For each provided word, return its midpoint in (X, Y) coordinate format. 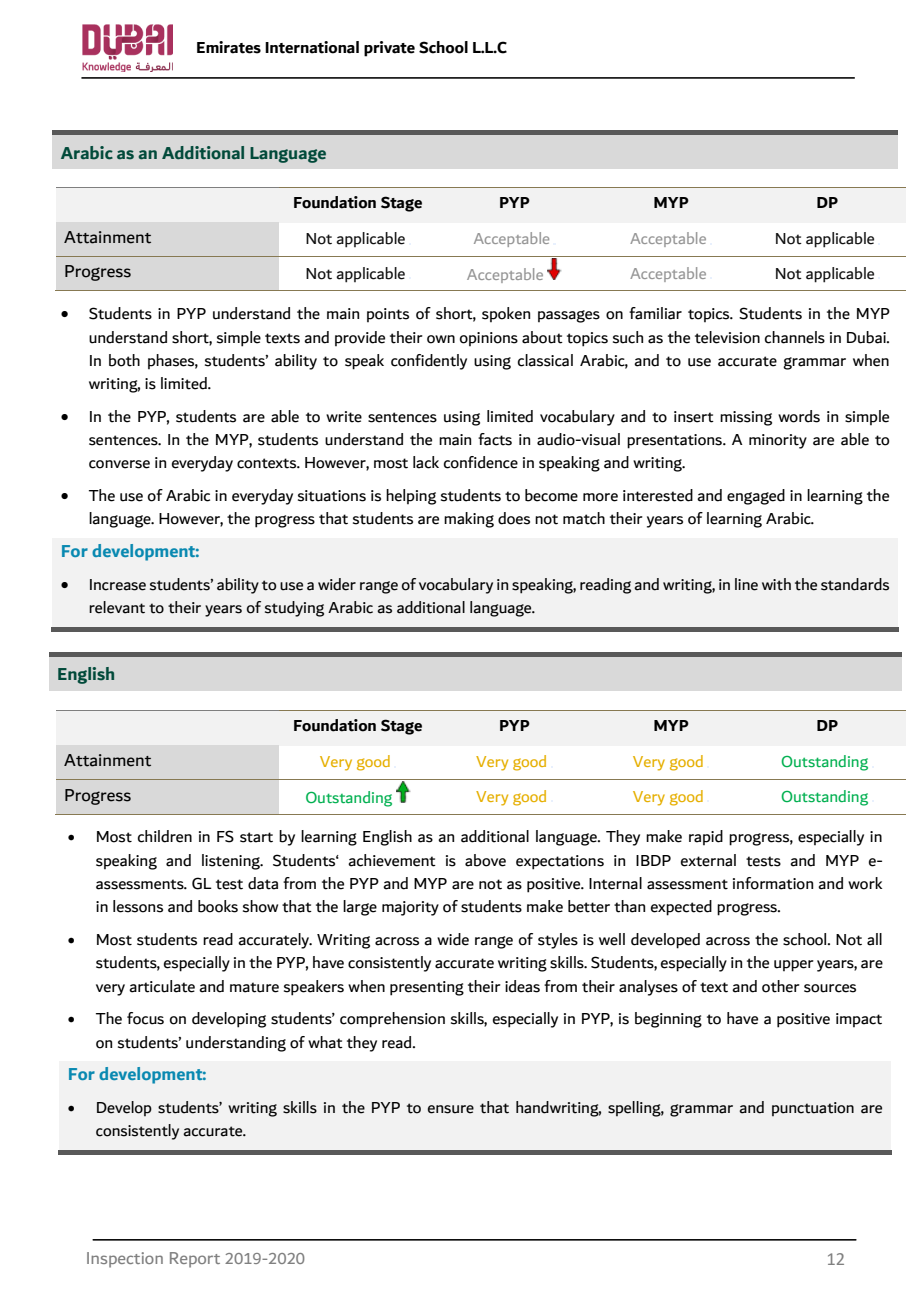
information (773, 883)
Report (195, 1260)
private (389, 49)
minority (778, 441)
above (485, 860)
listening (232, 862)
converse (119, 464)
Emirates (229, 47)
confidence (481, 462)
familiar (655, 313)
